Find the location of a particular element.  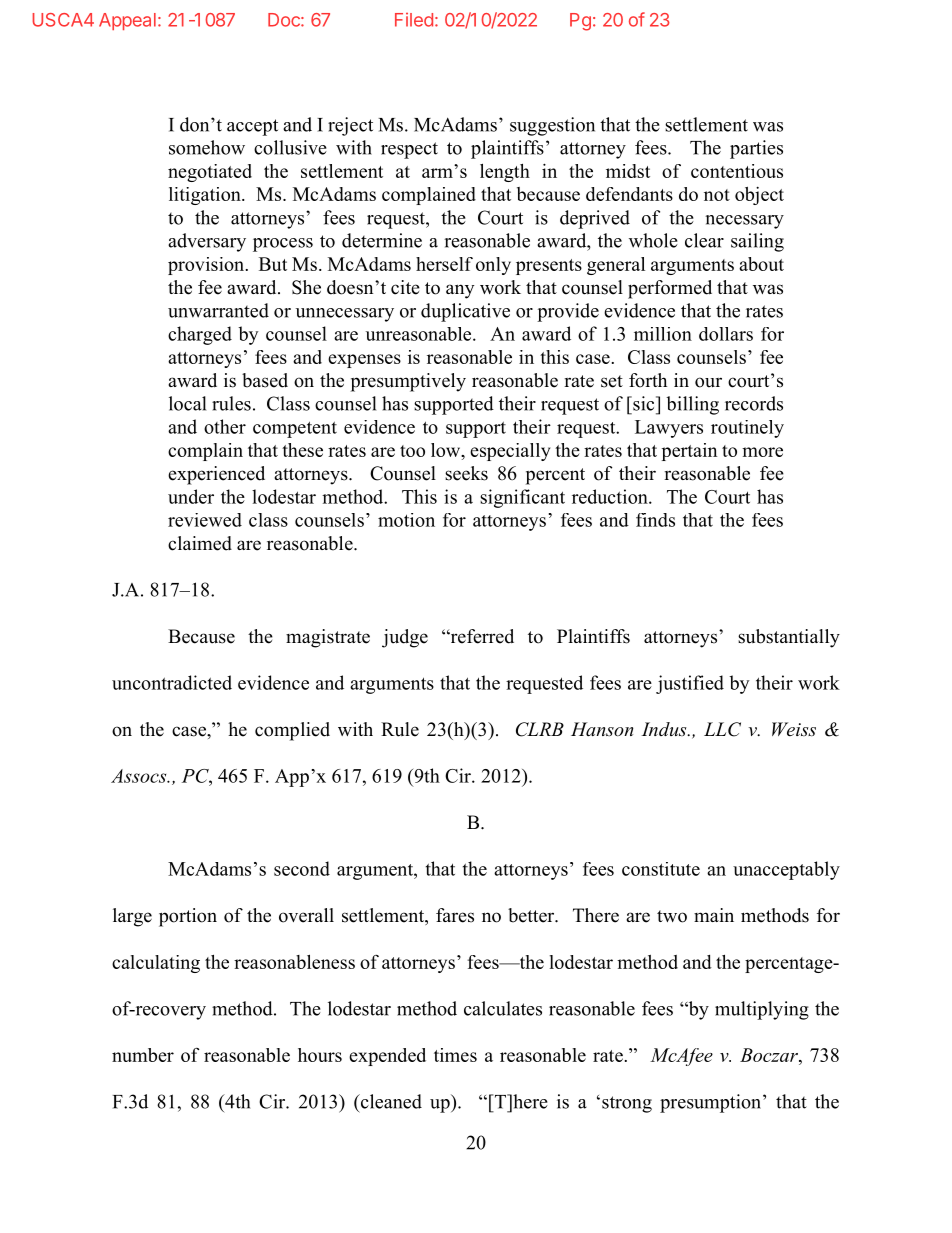

claimed is located at coordinates (200, 543).
